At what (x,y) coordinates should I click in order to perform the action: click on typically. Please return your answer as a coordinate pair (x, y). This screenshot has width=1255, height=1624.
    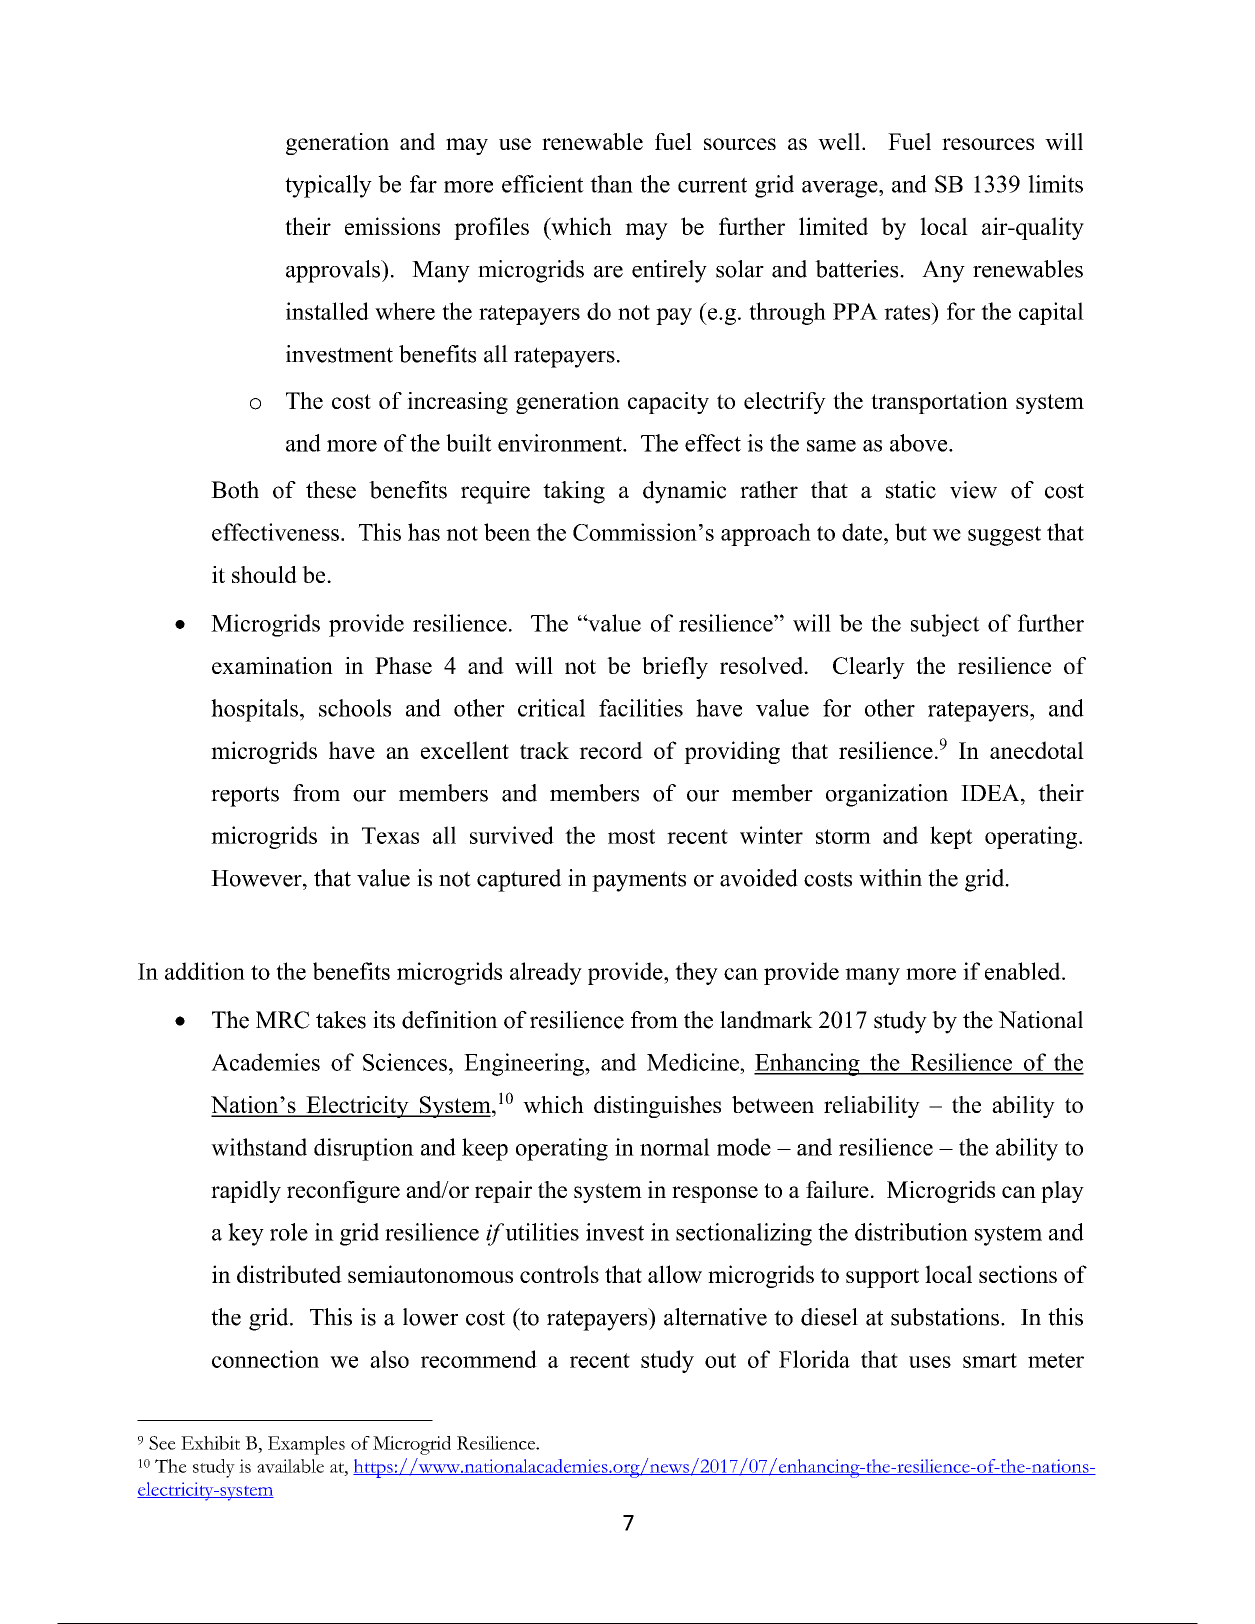
    Looking at the image, I should click on (328, 186).
